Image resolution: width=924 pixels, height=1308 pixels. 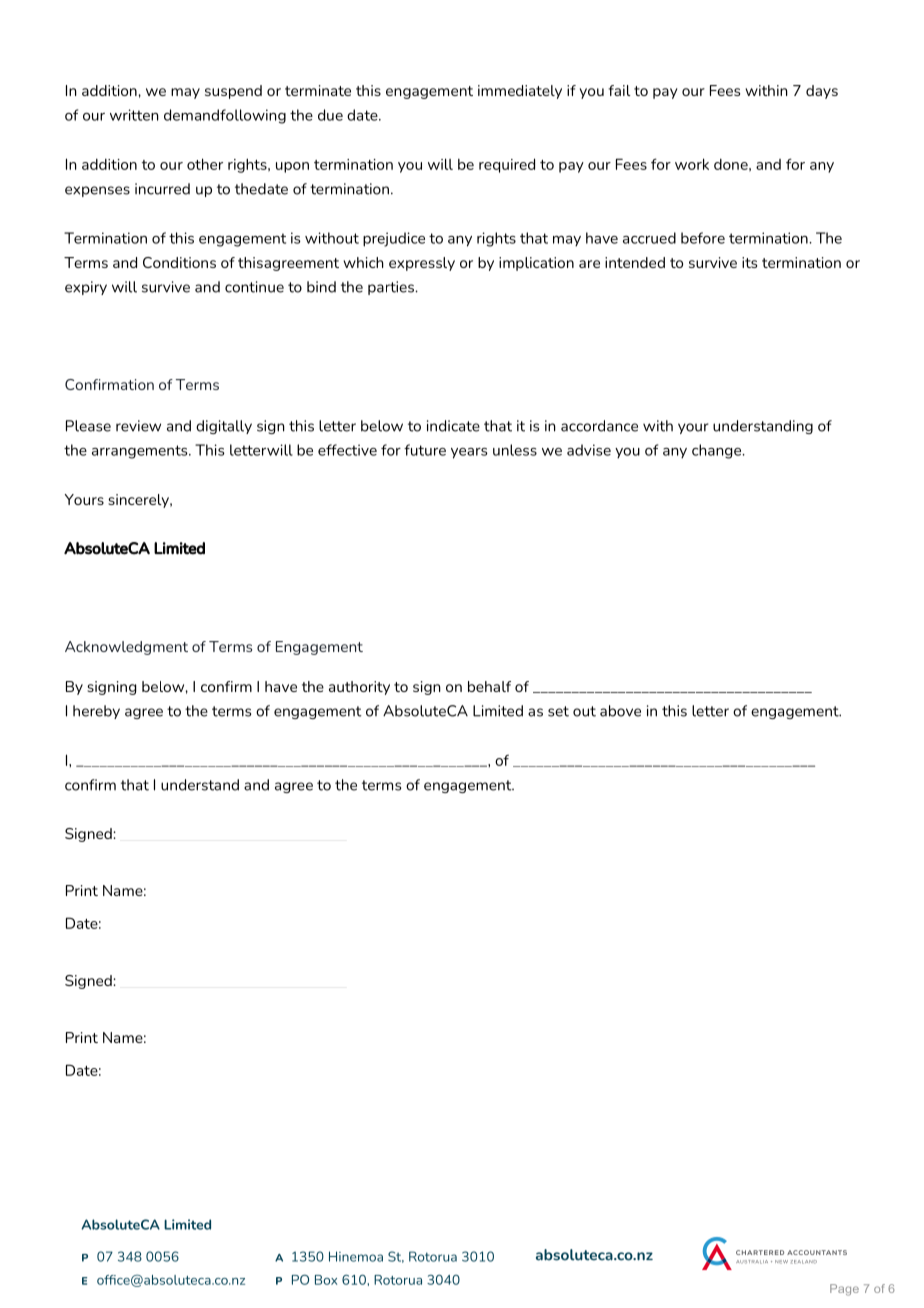 I want to click on written, so click(x=134, y=115).
